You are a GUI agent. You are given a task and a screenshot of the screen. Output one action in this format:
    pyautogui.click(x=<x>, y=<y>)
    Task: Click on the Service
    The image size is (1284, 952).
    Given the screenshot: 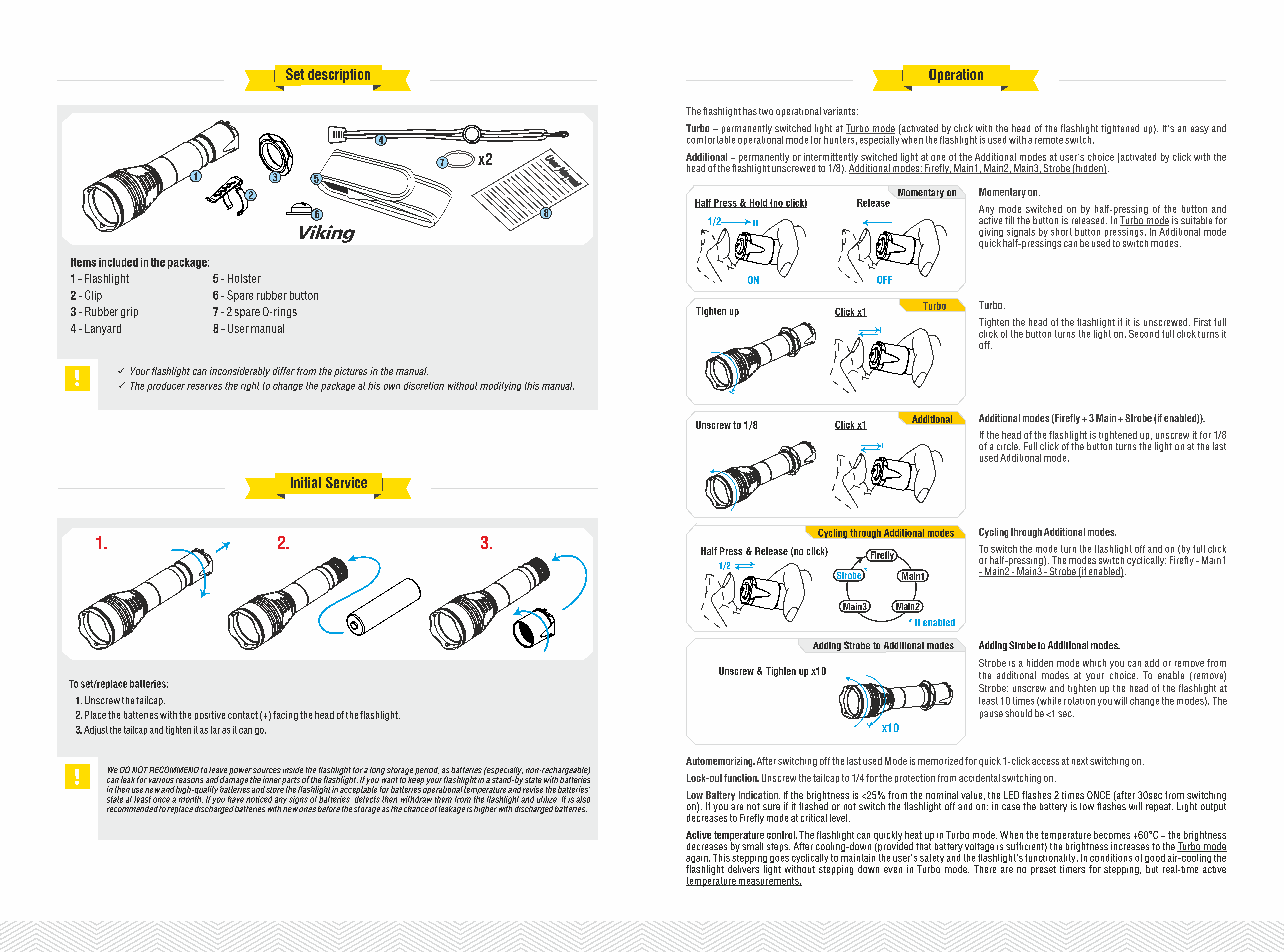 What is the action you would take?
    pyautogui.click(x=346, y=482)
